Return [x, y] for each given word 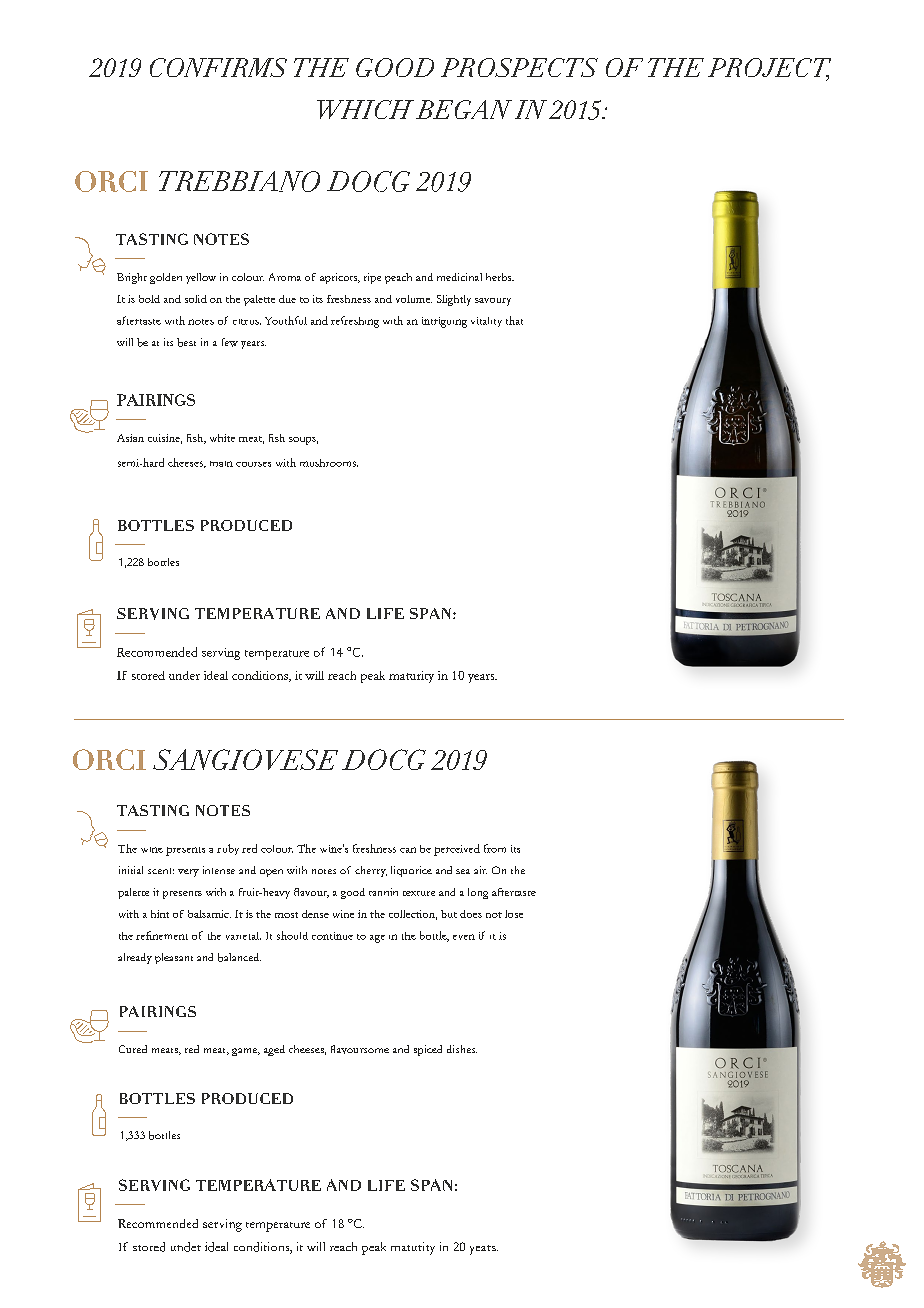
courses [253, 464]
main [221, 464]
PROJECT [769, 69]
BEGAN [464, 109]
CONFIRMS [218, 67]
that [514, 320]
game [246, 1052]
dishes [462, 1049]
